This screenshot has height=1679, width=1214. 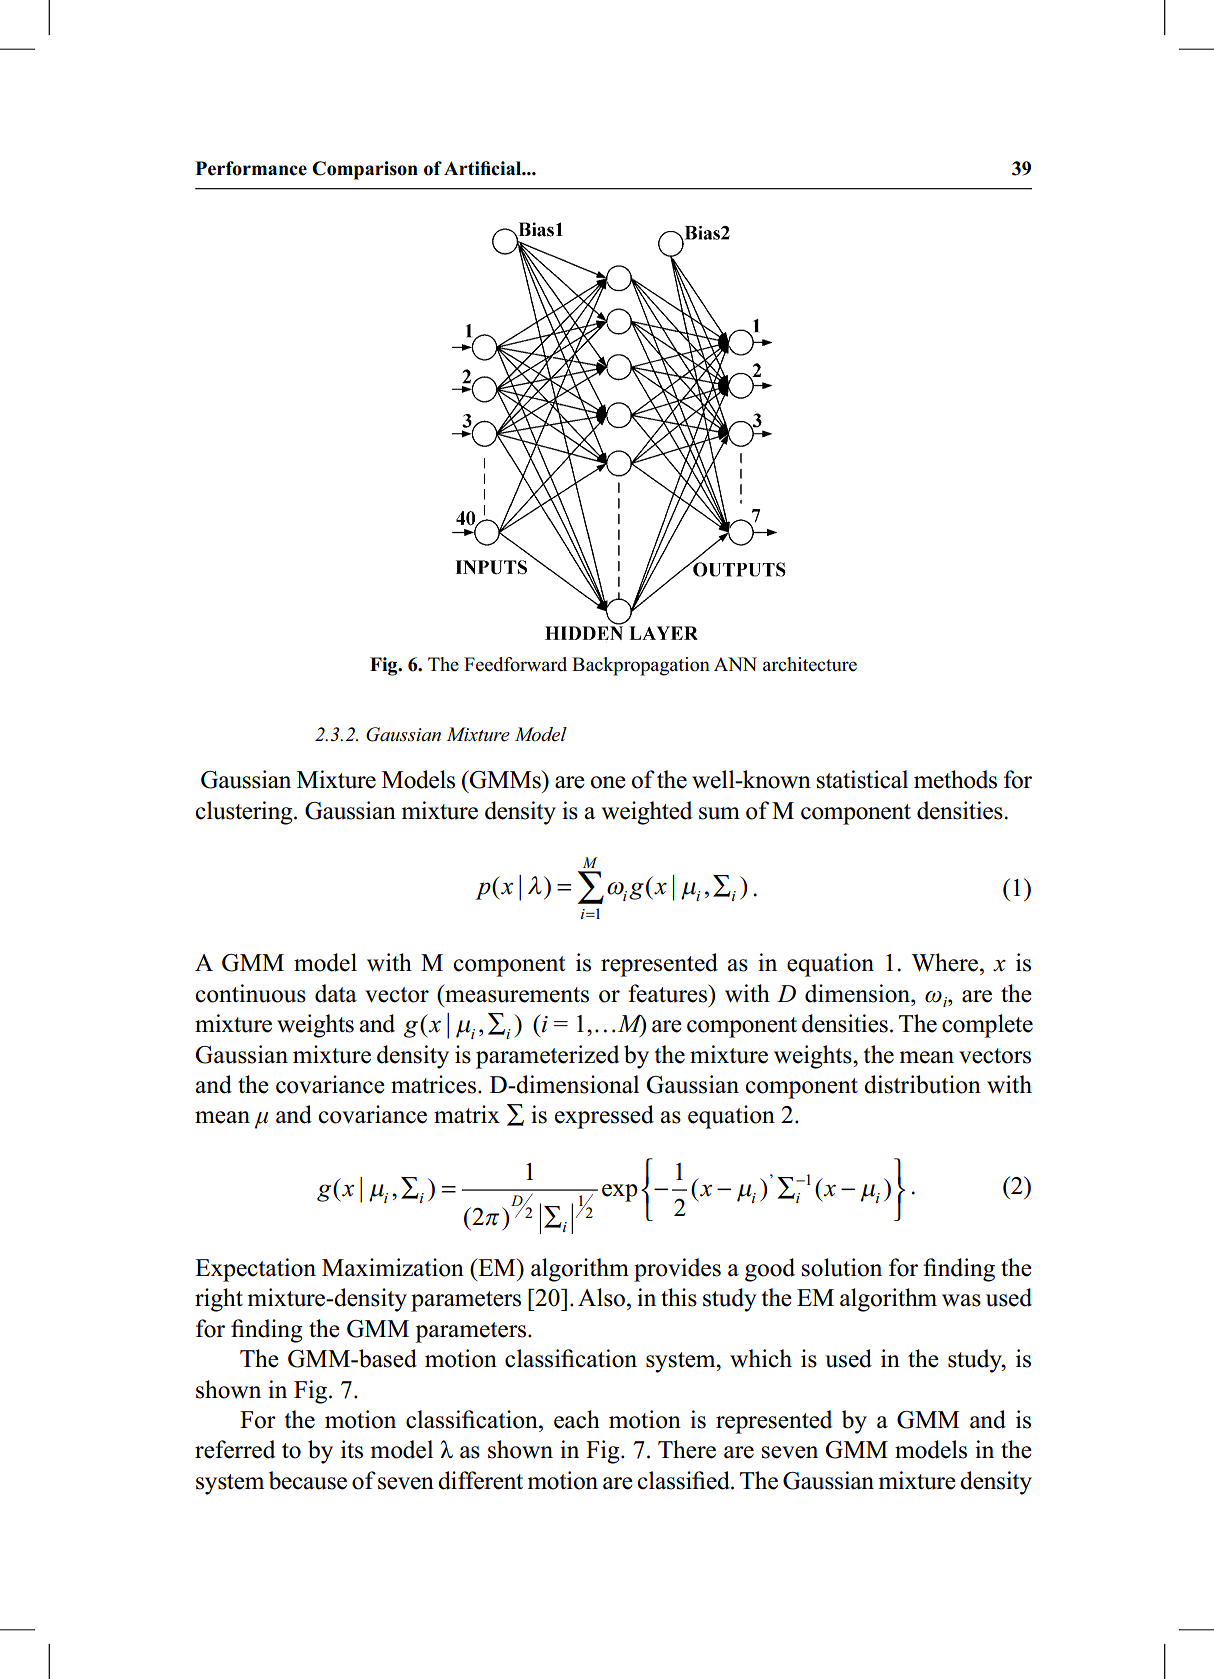 What do you see at coordinates (251, 168) in the screenshot?
I see `Performance` at bounding box center [251, 168].
